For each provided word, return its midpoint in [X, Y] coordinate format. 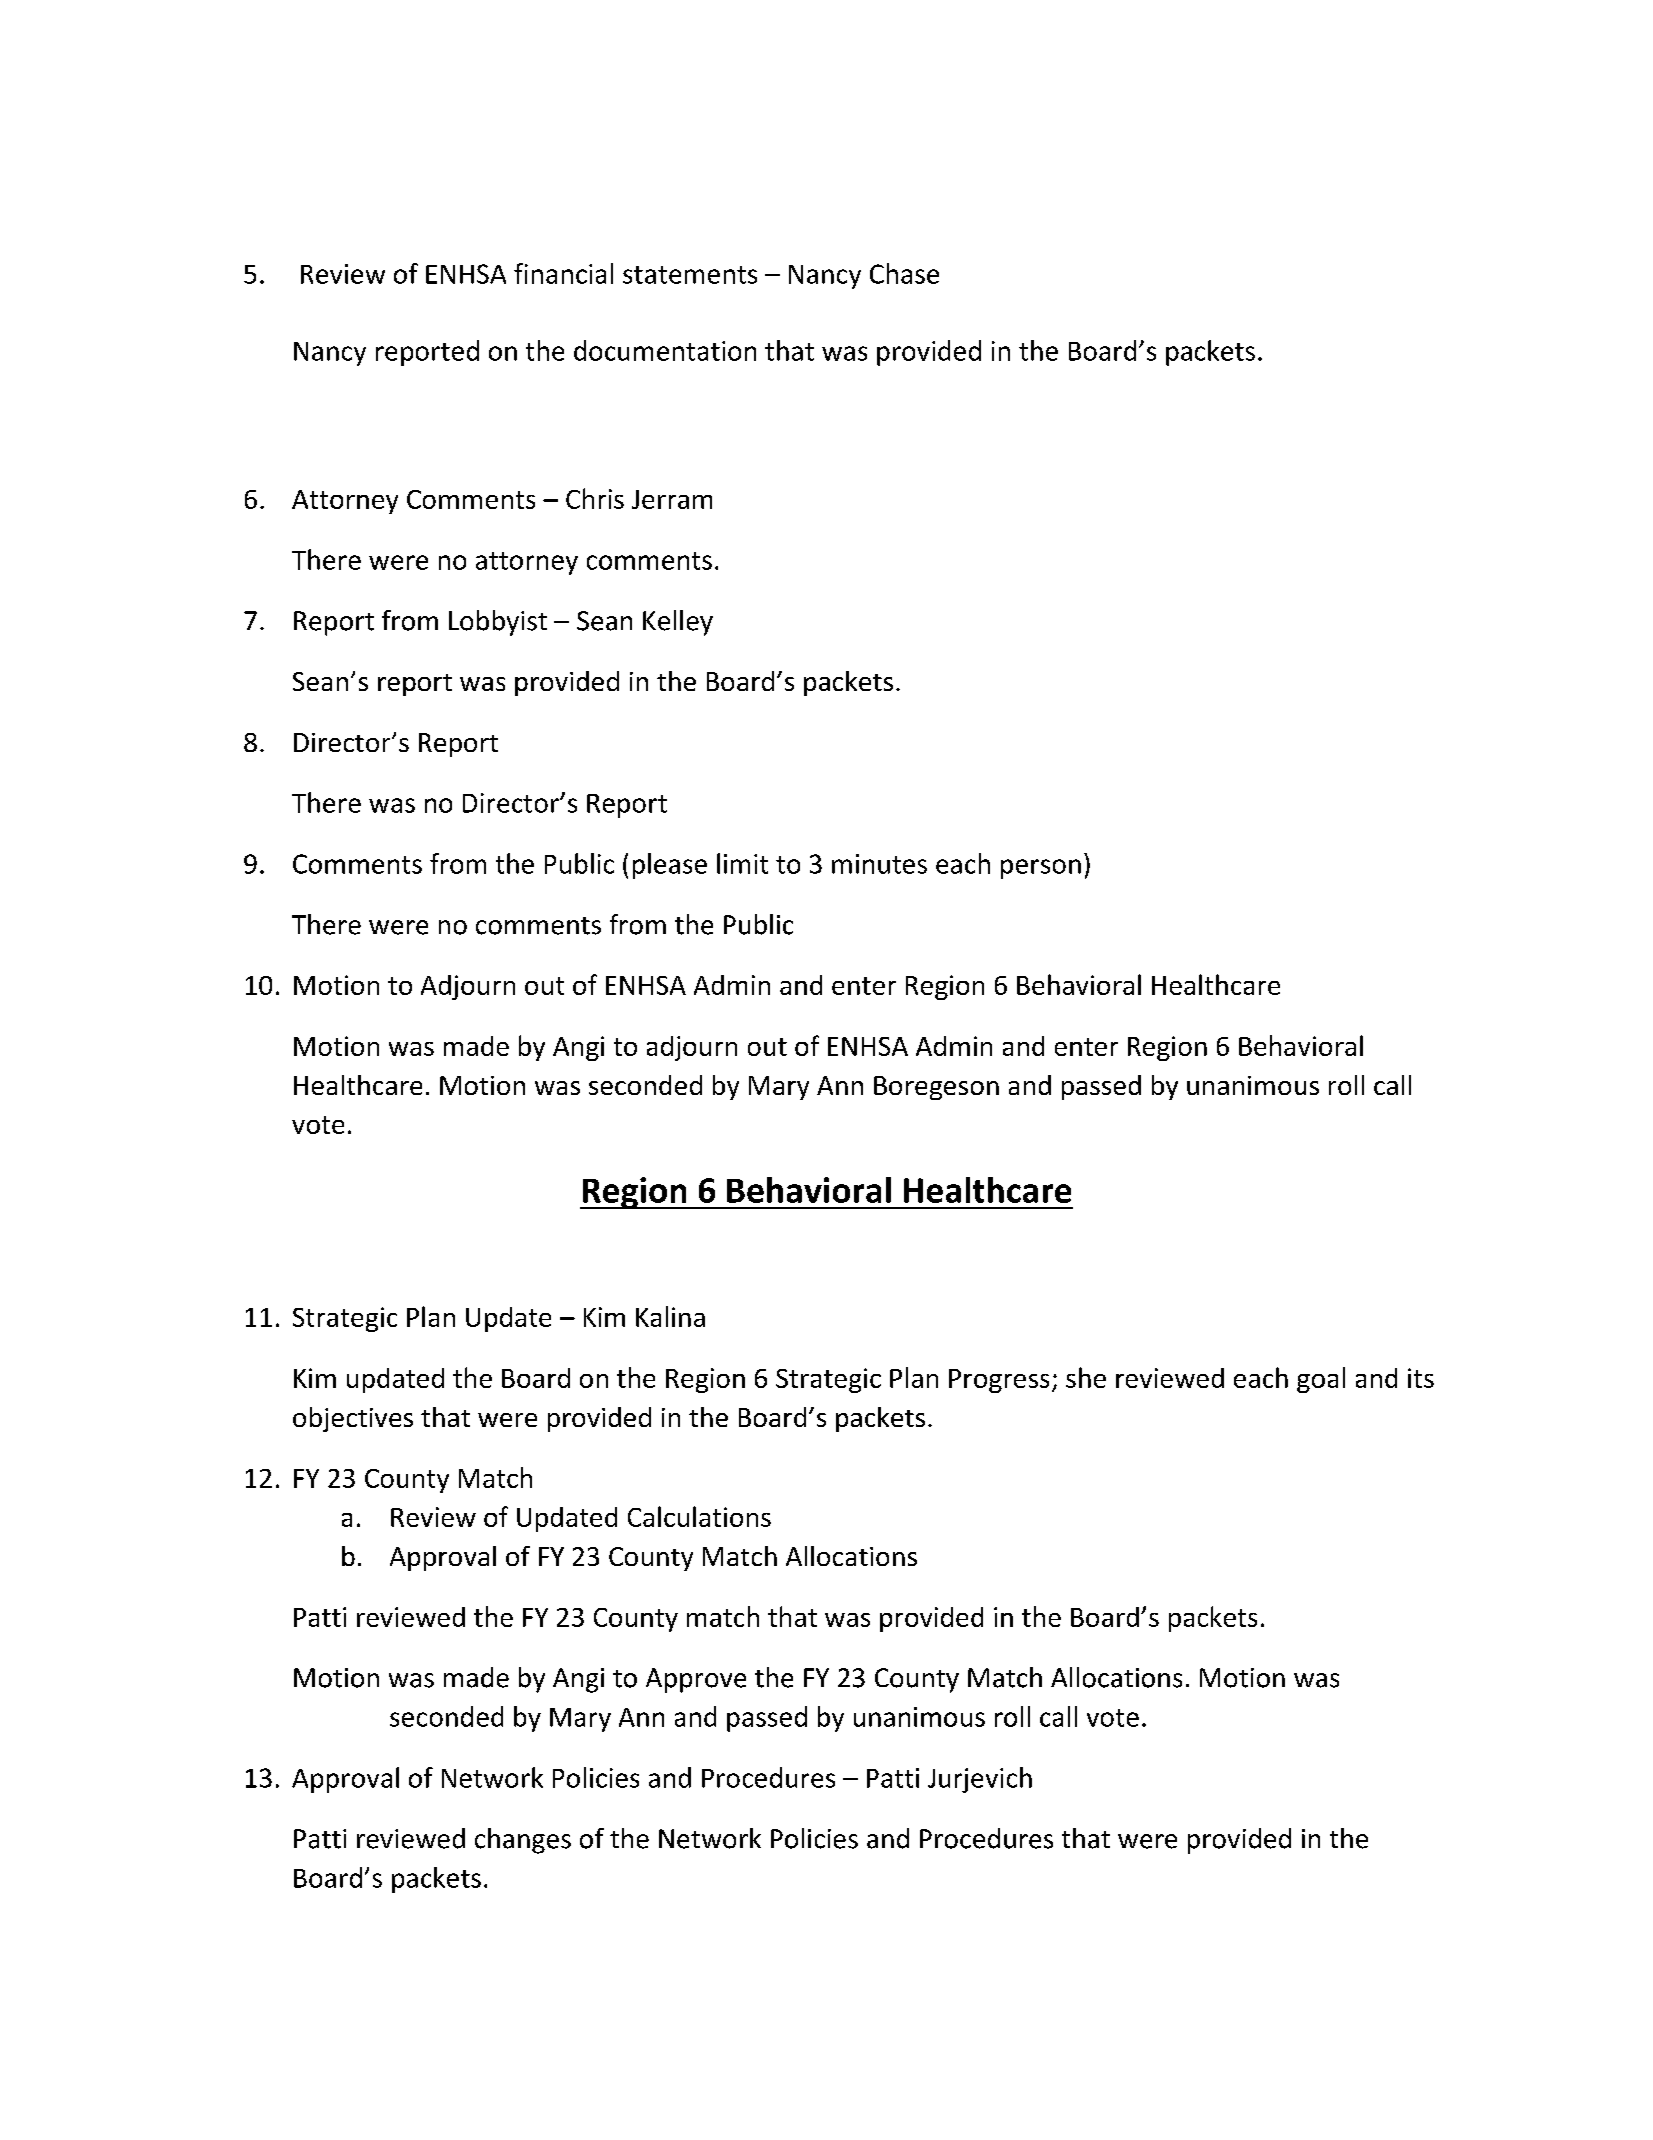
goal [1321, 1380]
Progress [999, 1381]
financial [563, 273]
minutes [879, 864]
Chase [904, 273]
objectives [353, 1419]
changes [523, 1841]
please [670, 866]
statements [690, 275]
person [1041, 869]
